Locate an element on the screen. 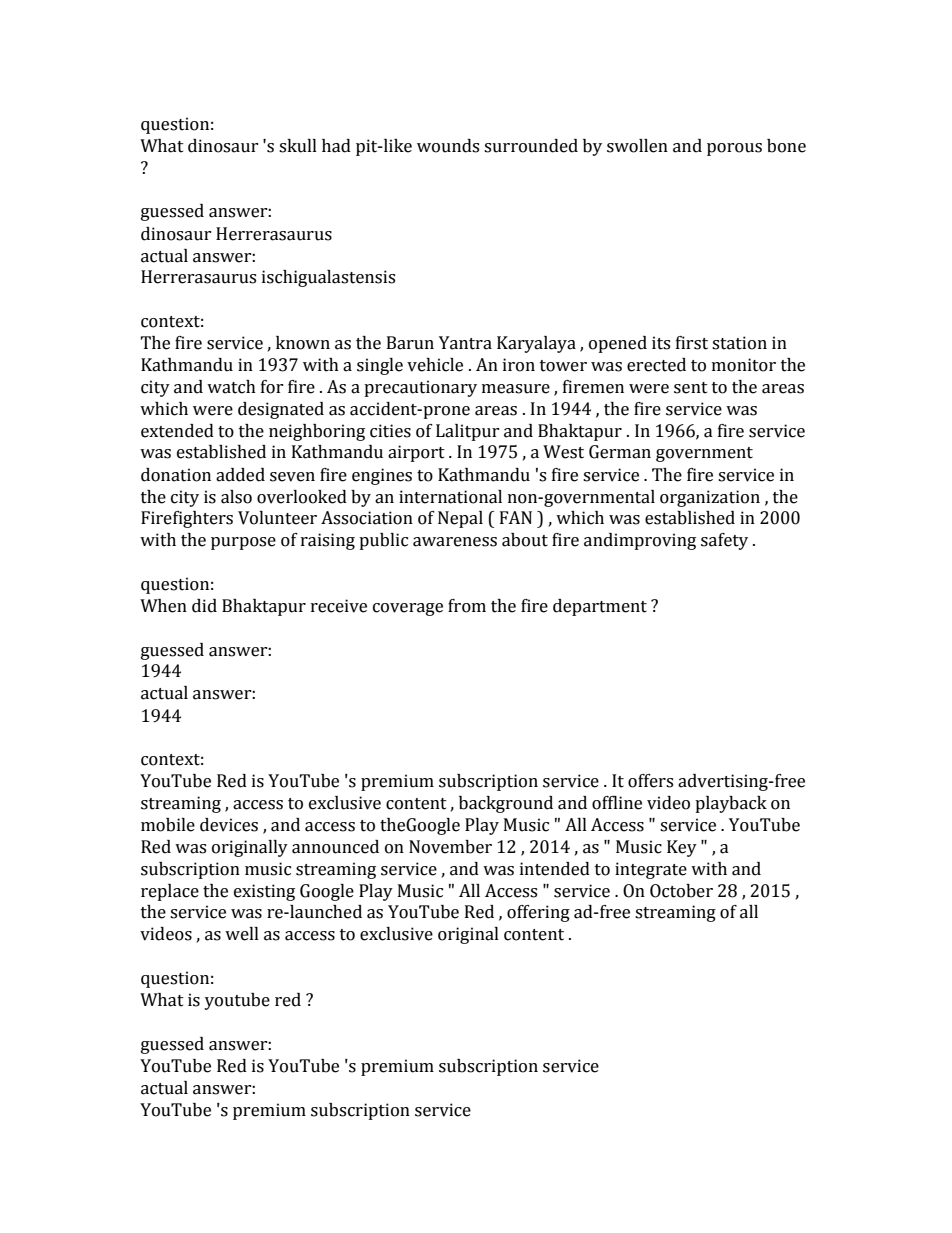  awareness is located at coordinates (455, 542).
